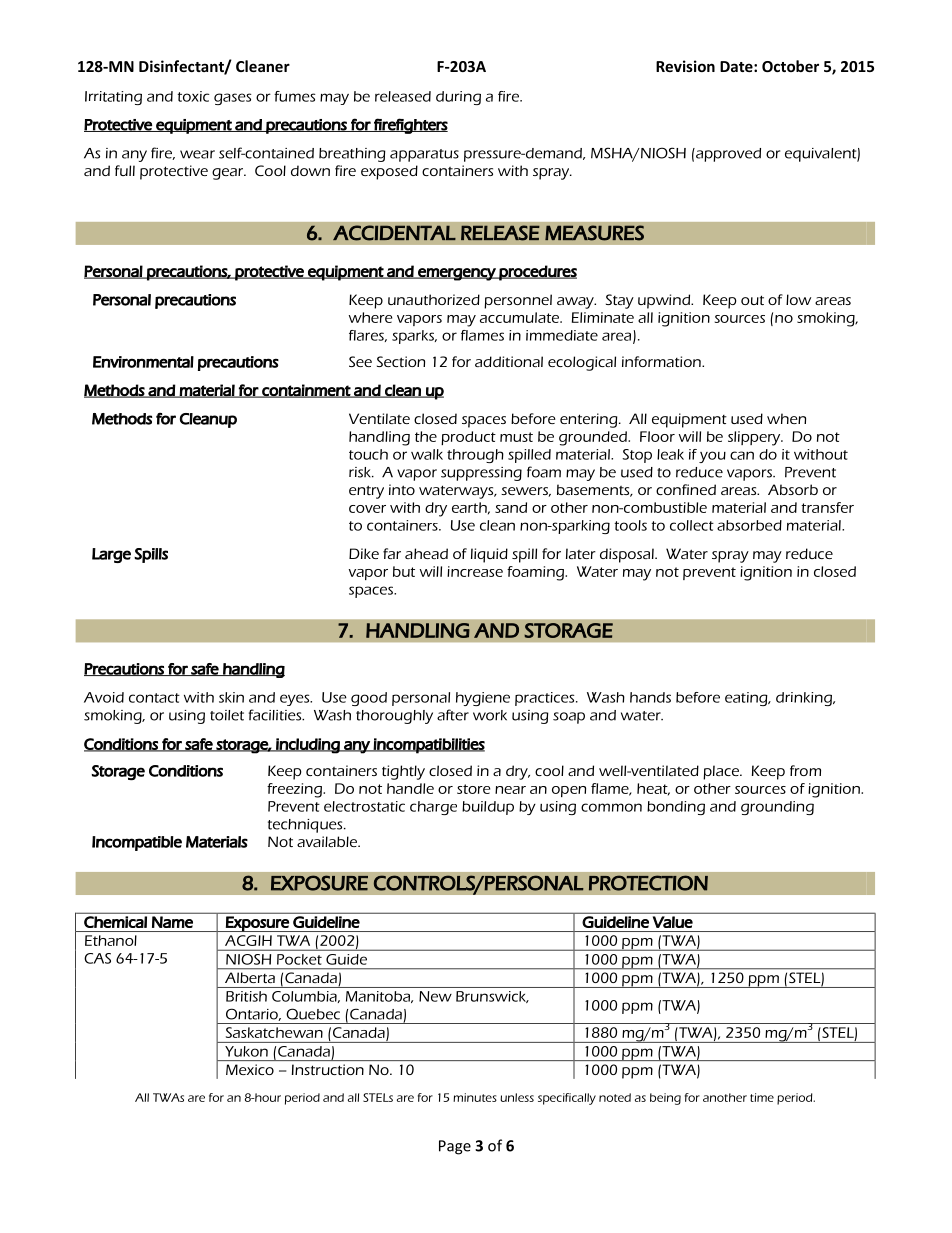  I want to click on minutes, so click(475, 1097).
